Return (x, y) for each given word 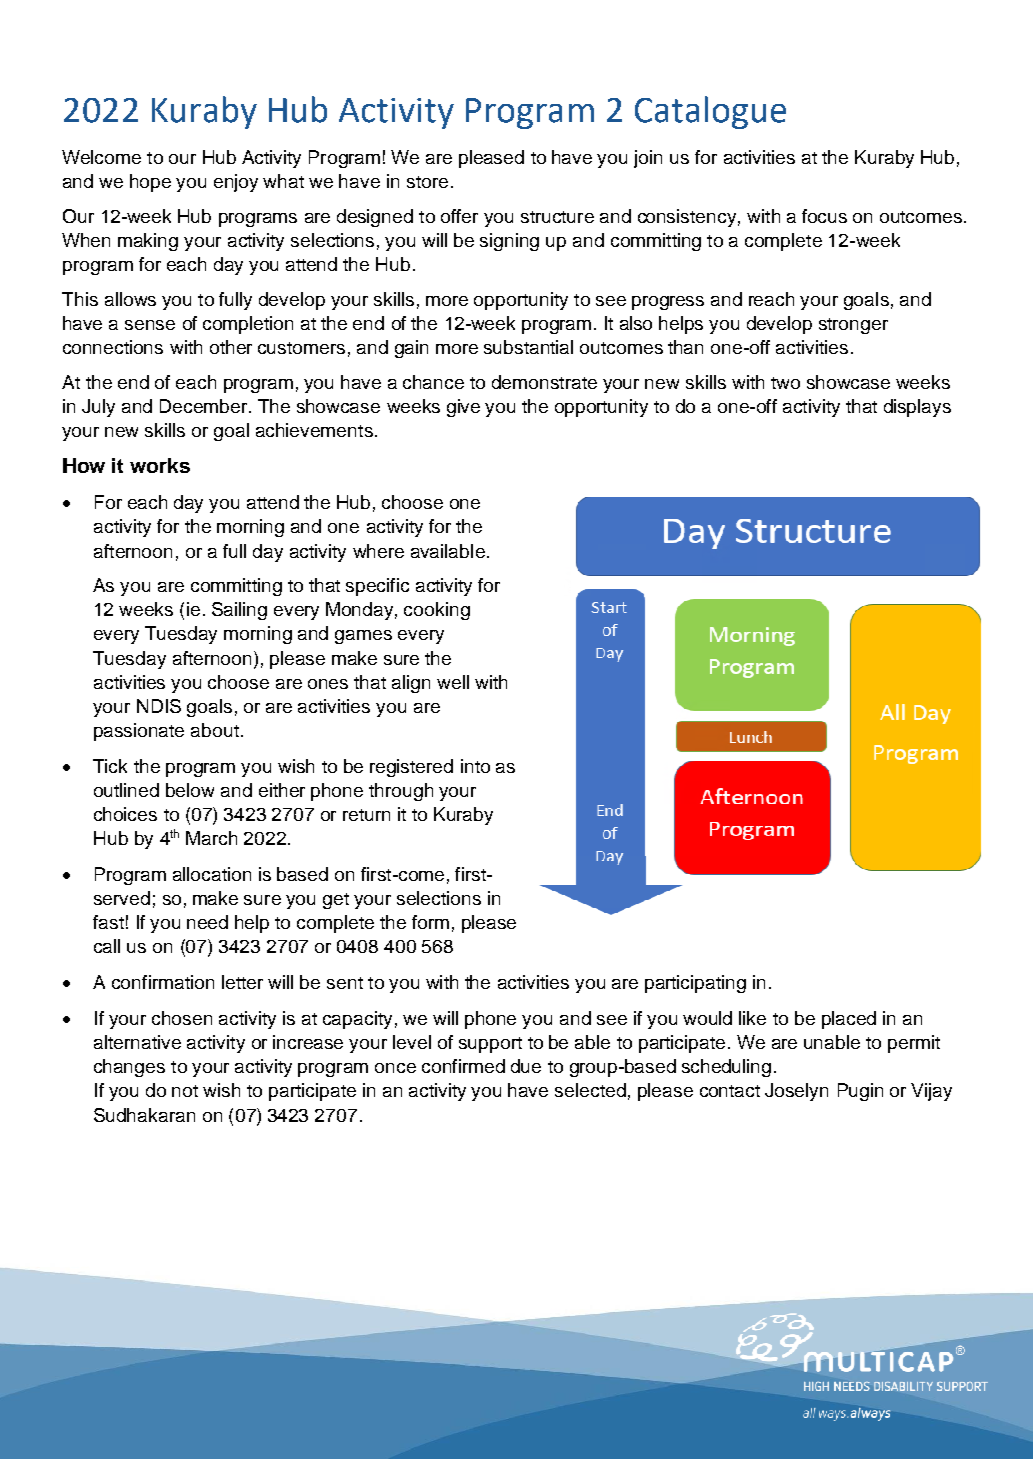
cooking (437, 611)
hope (150, 183)
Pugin (860, 1092)
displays (917, 408)
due (526, 1066)
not (185, 1091)
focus (824, 216)
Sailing (239, 611)
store (427, 182)
